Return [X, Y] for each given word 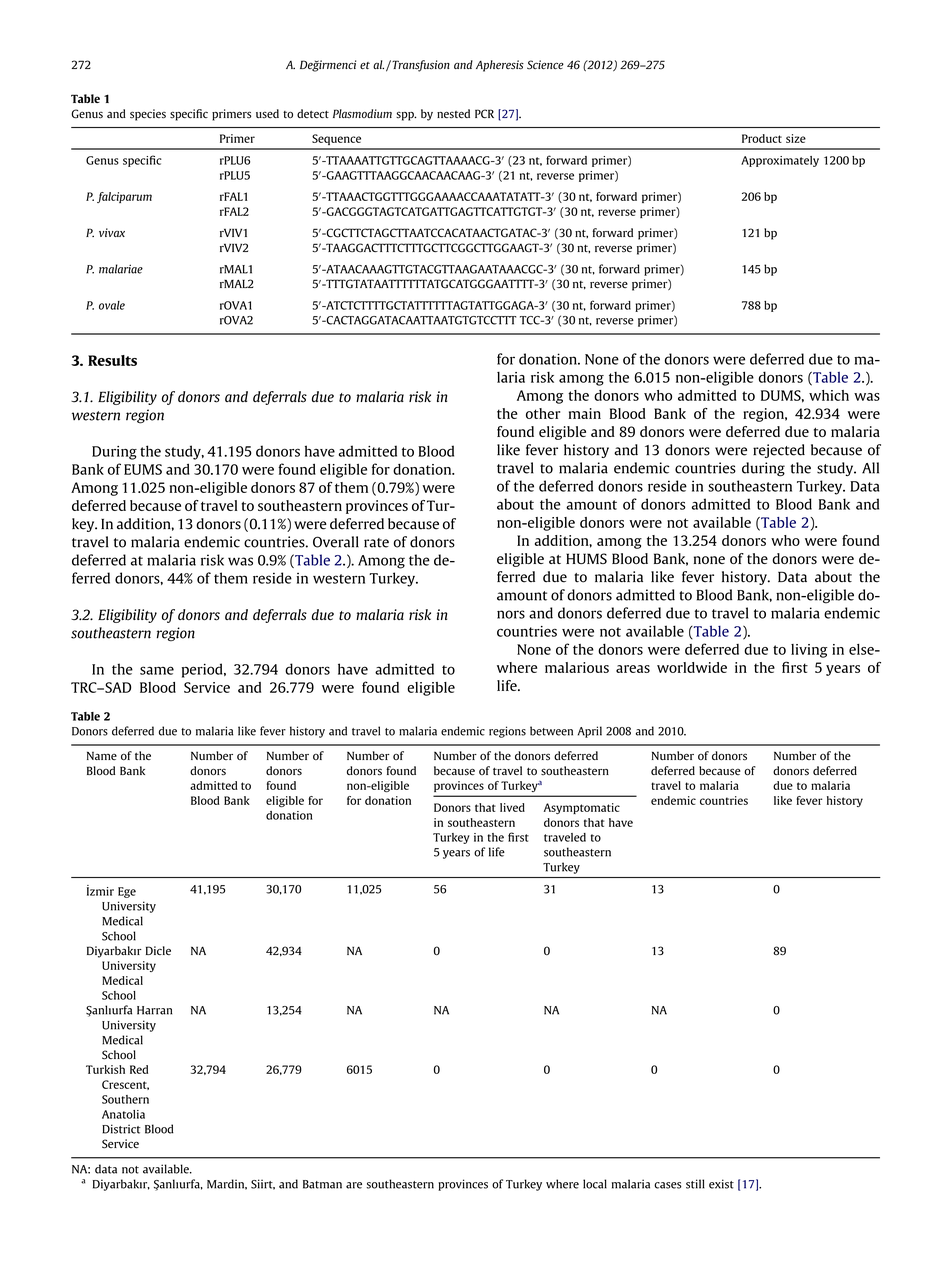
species [148, 115]
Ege [127, 892]
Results [112, 360]
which [829, 395]
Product [762, 138]
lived [512, 807]
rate [376, 543]
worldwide [692, 667]
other [543, 413]
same [157, 670]
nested [453, 114]
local [595, 1184]
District [121, 1129]
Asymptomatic [582, 808]
